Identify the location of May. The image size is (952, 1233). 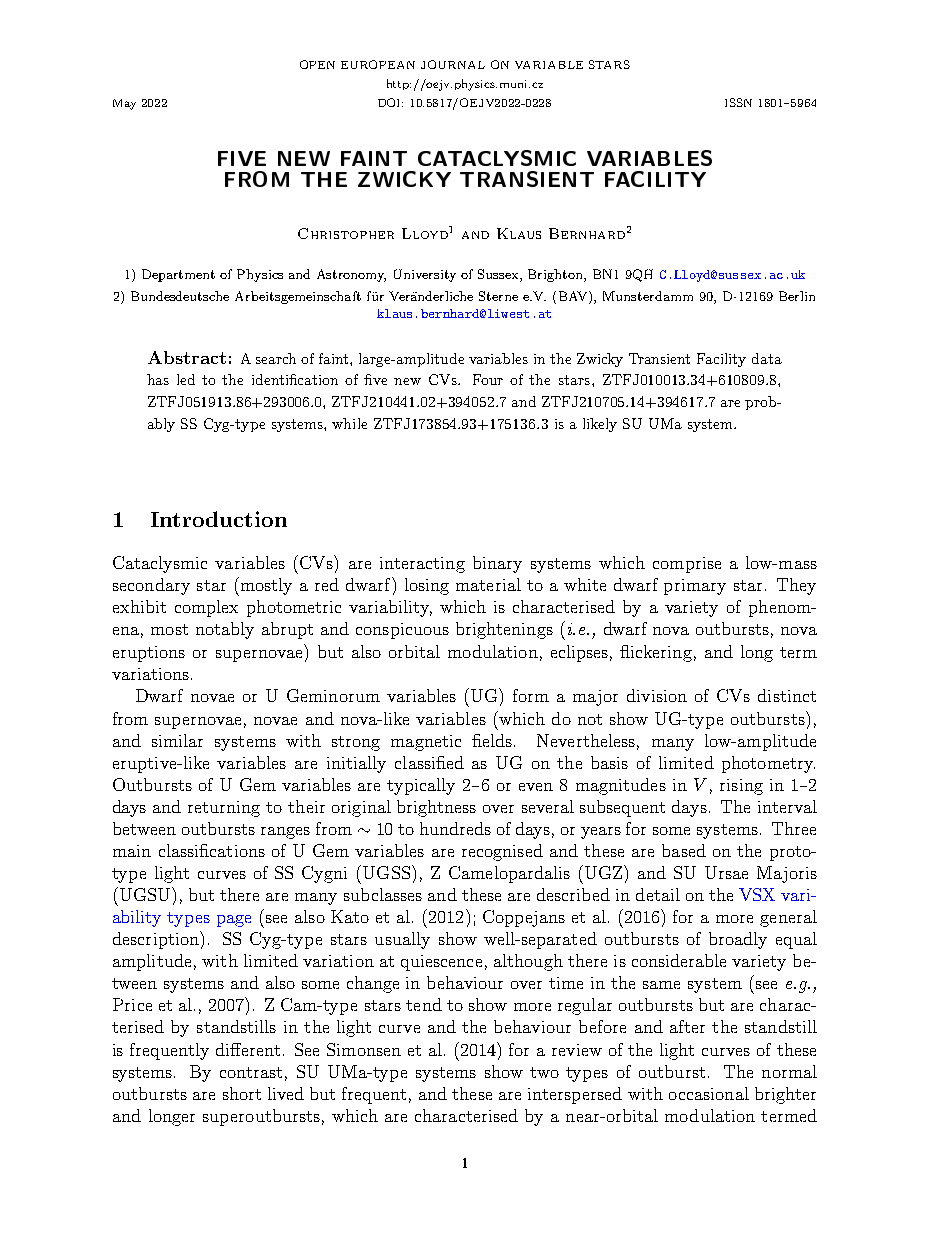
(124, 104).
